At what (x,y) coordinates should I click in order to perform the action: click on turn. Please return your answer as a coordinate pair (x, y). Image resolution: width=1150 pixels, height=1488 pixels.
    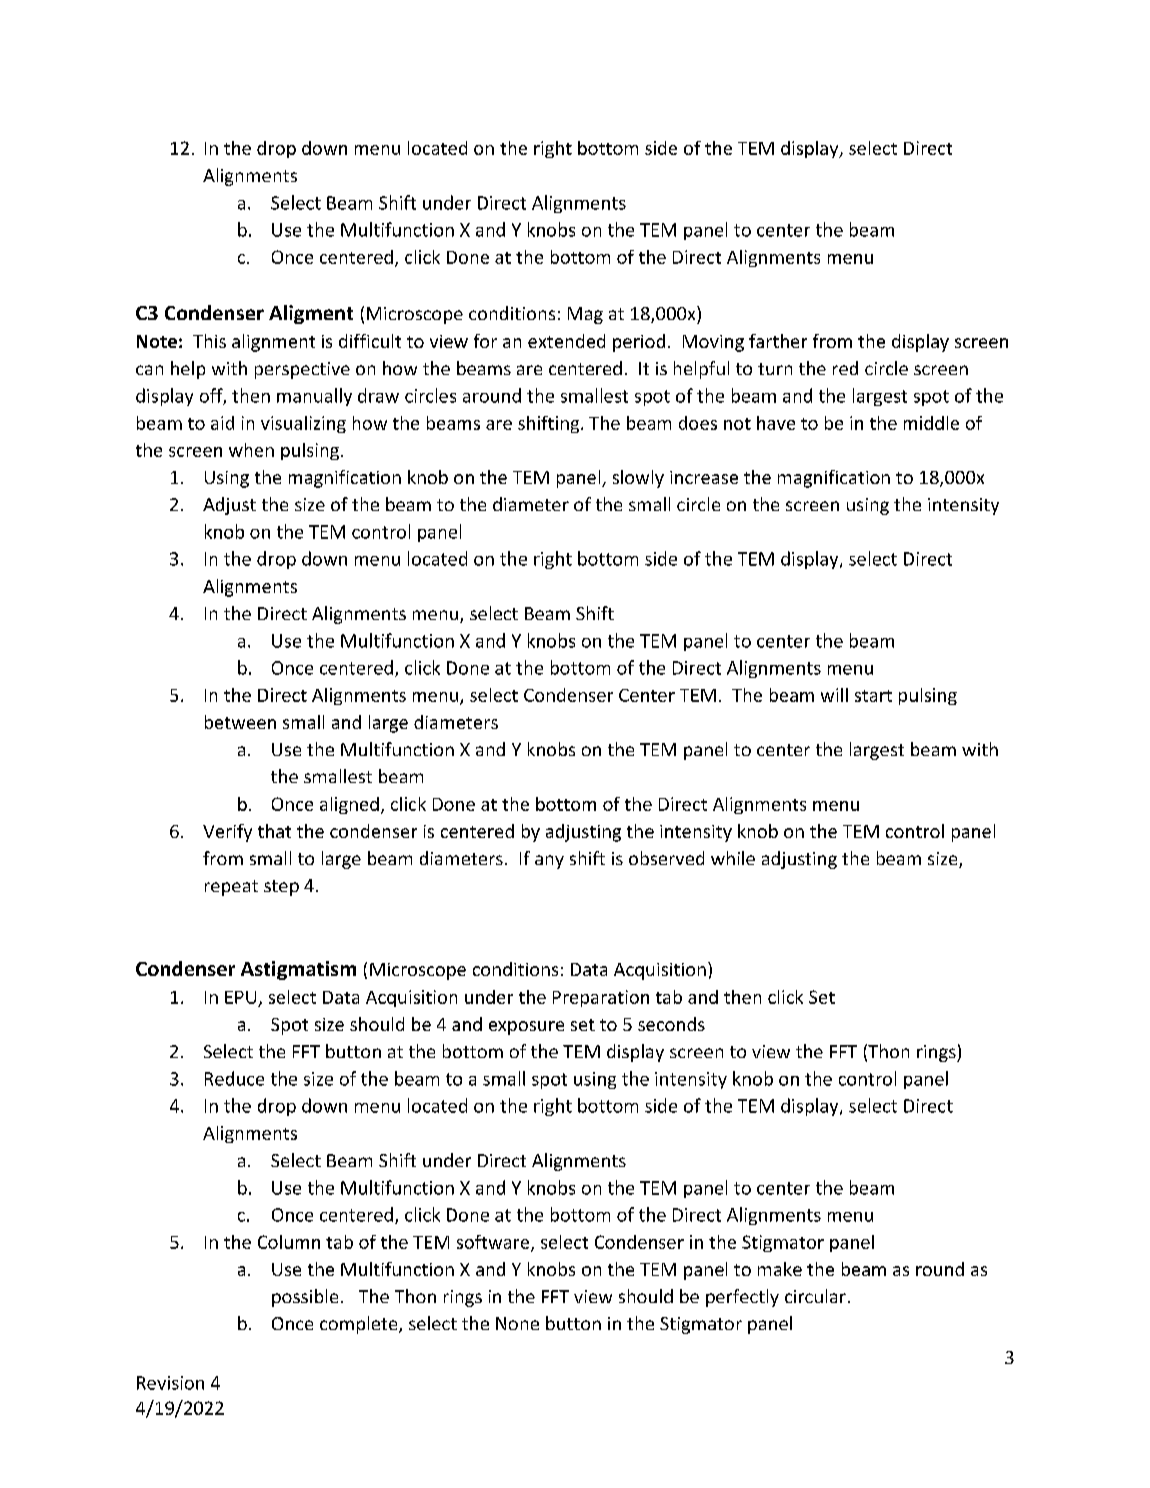
    Looking at the image, I should click on (775, 369).
